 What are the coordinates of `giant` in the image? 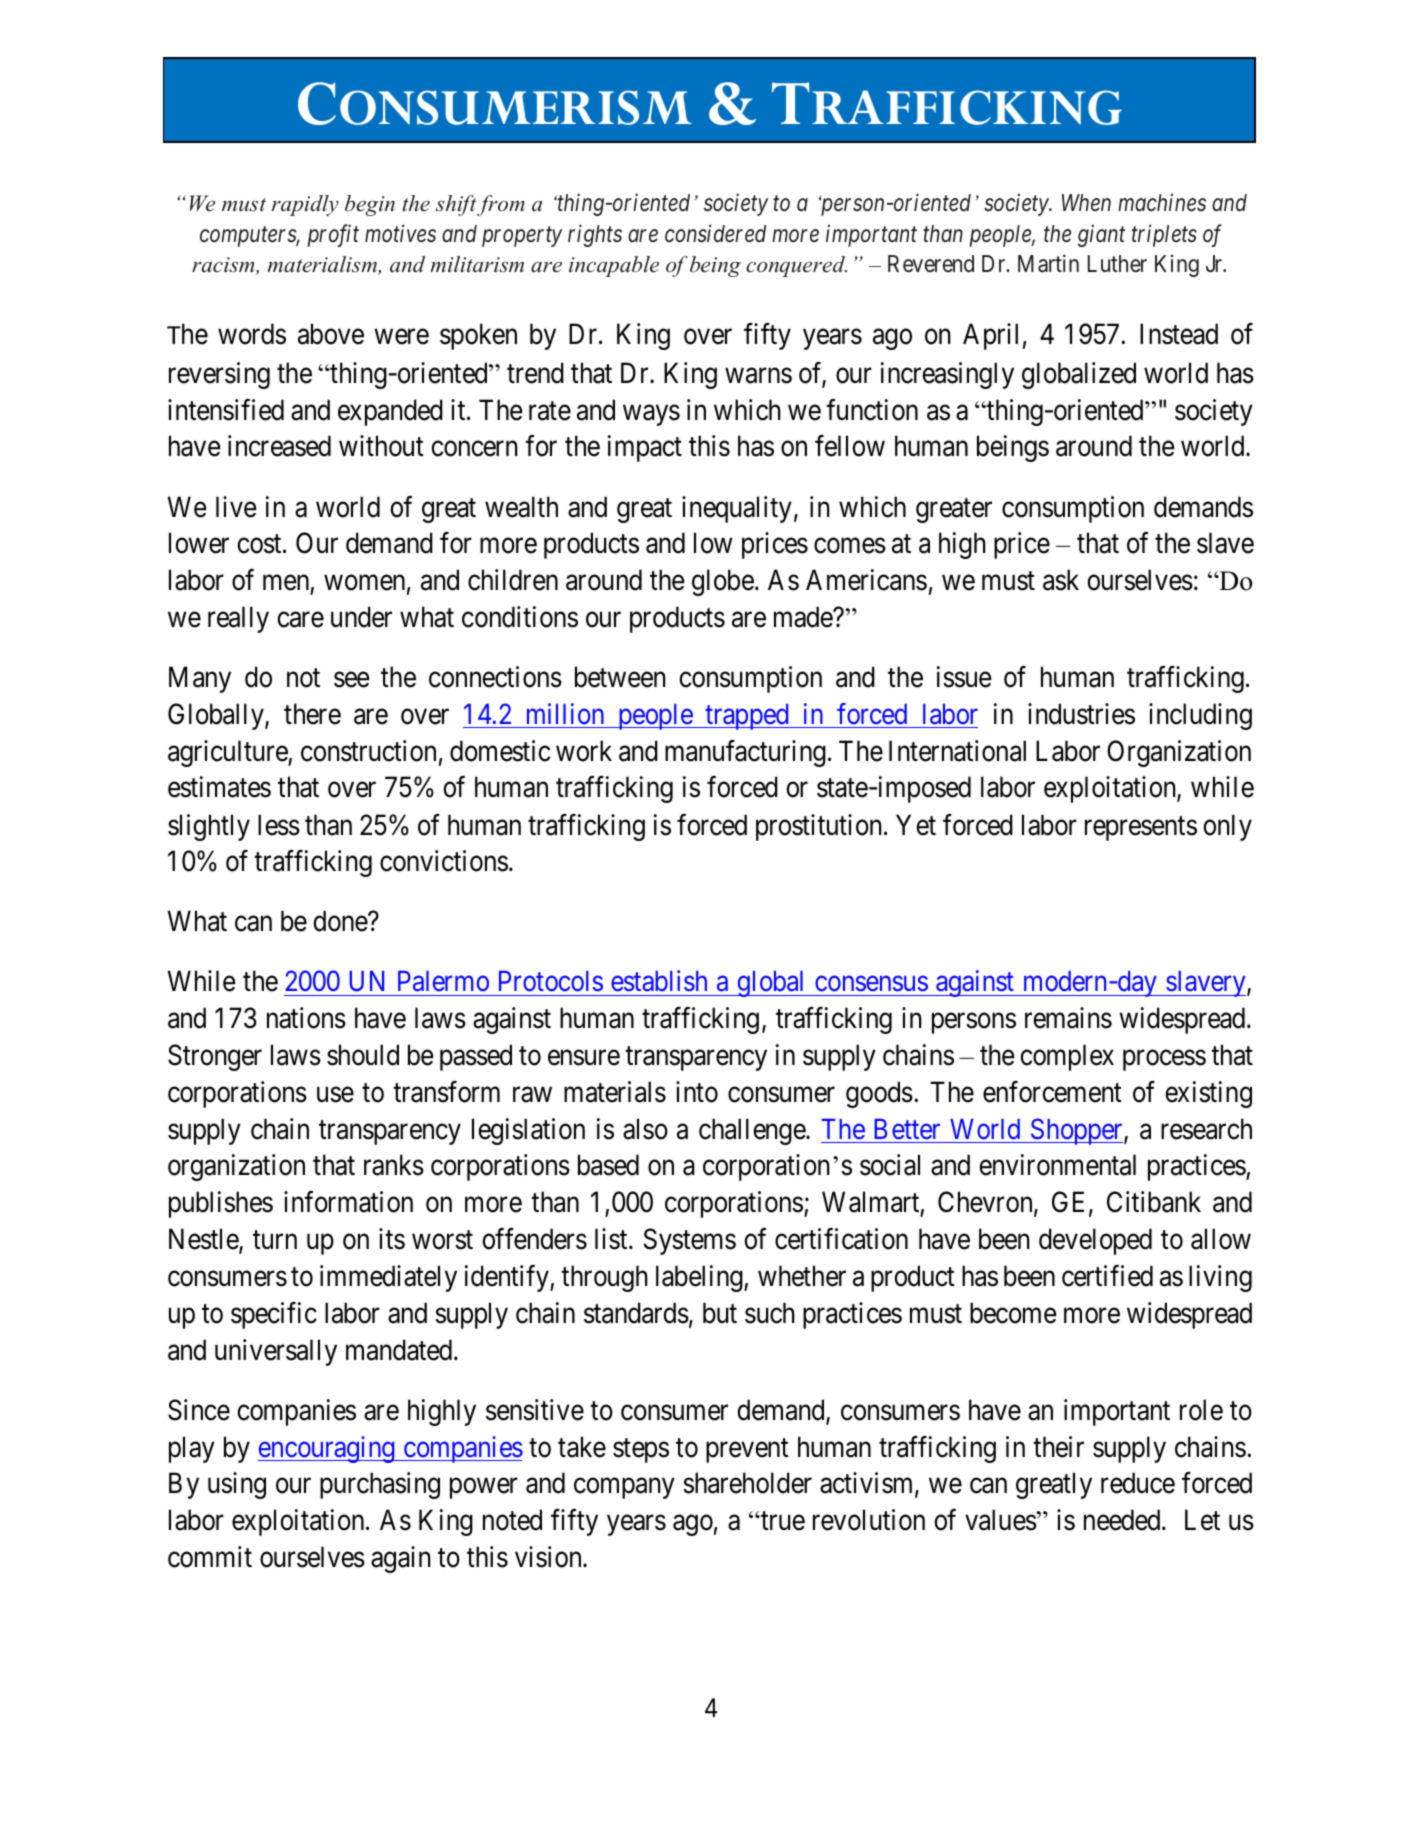 It's located at (1101, 235).
